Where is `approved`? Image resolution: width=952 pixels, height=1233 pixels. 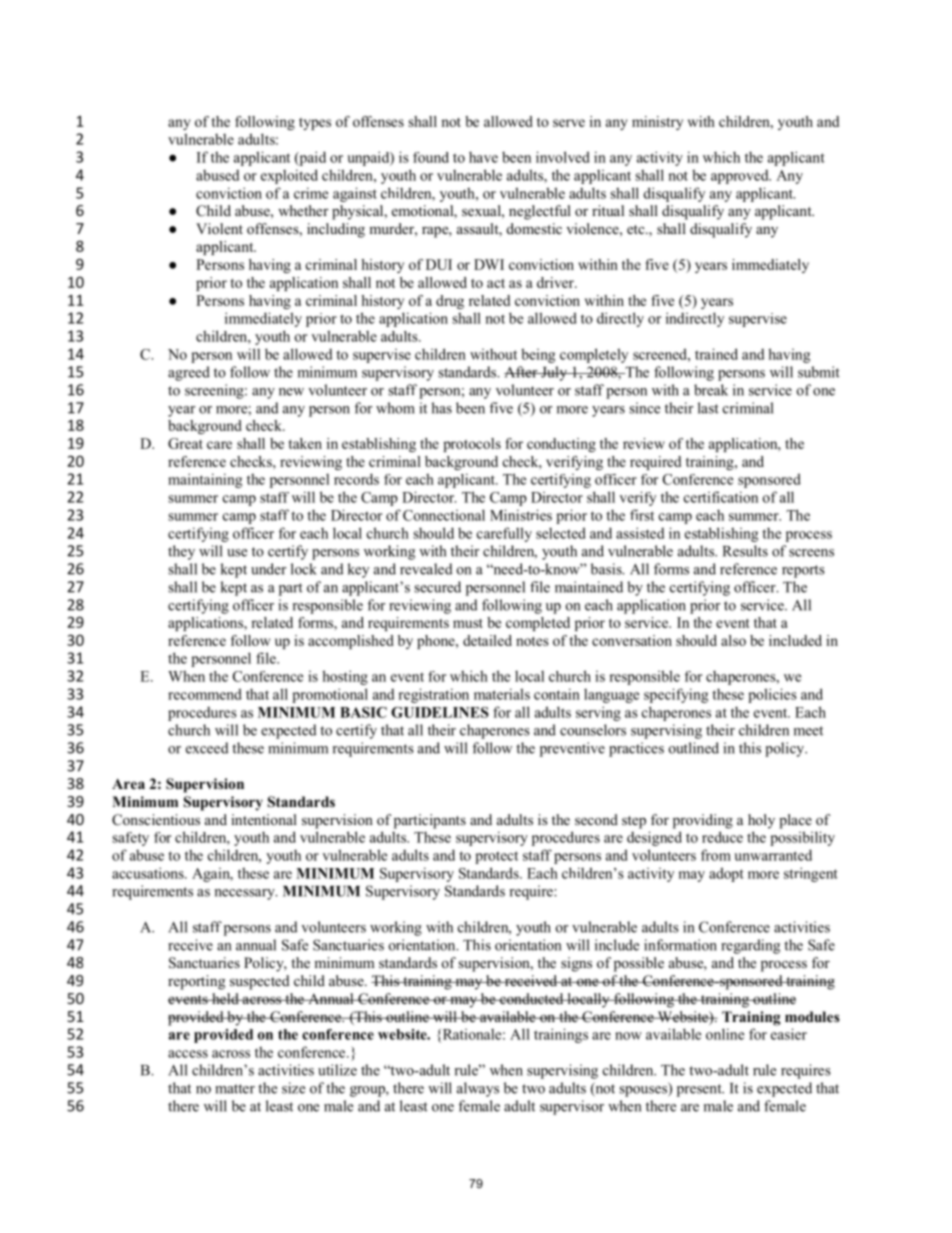
approved is located at coordinates (741, 177).
